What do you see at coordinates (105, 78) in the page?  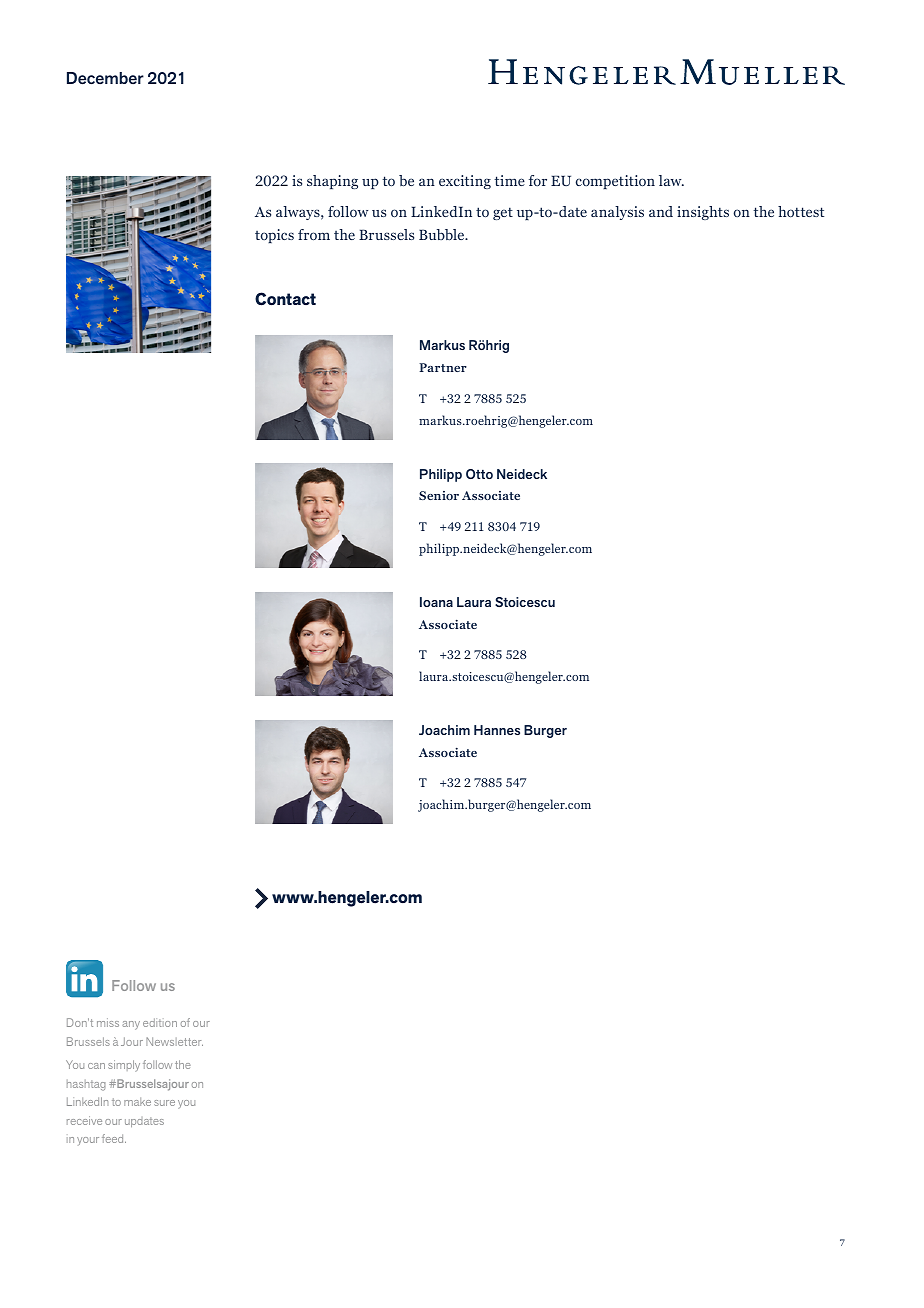 I see `December` at bounding box center [105, 78].
